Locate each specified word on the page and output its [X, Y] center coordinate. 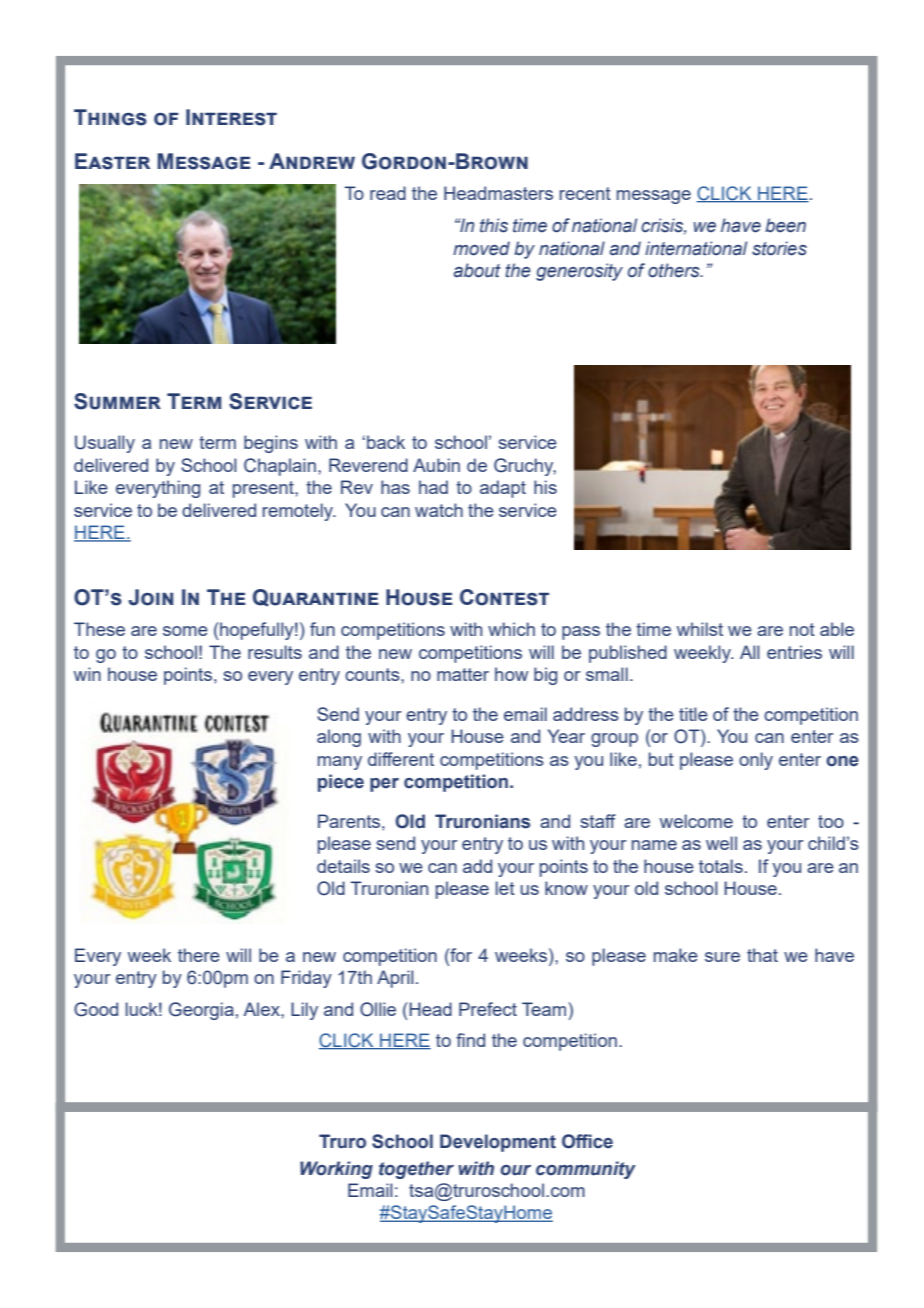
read [388, 193]
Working [336, 1170]
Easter [112, 161]
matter [463, 674]
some [185, 631]
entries [794, 652]
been [785, 225]
